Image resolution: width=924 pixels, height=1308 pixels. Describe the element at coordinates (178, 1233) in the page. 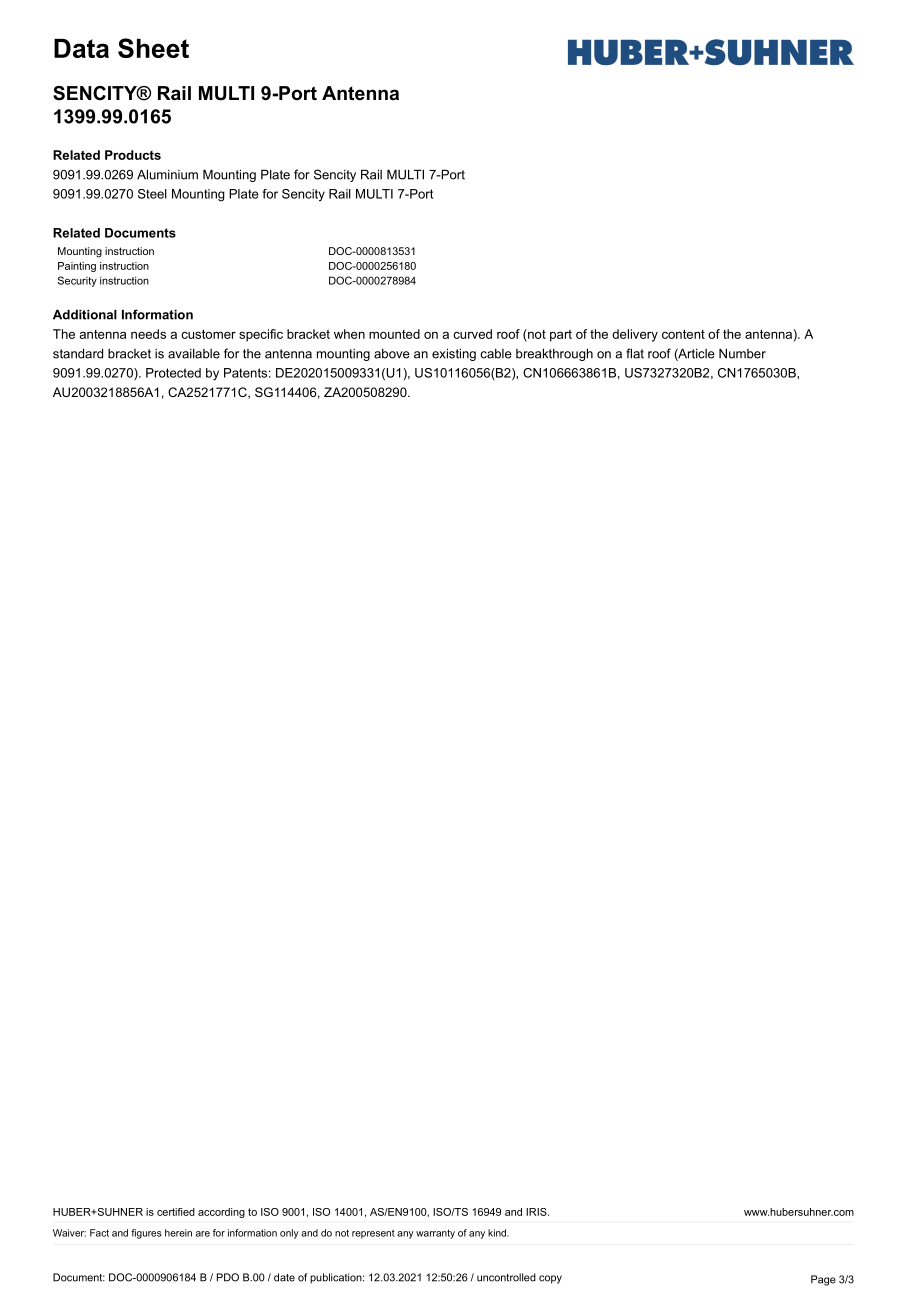

I see `herein` at that location.
